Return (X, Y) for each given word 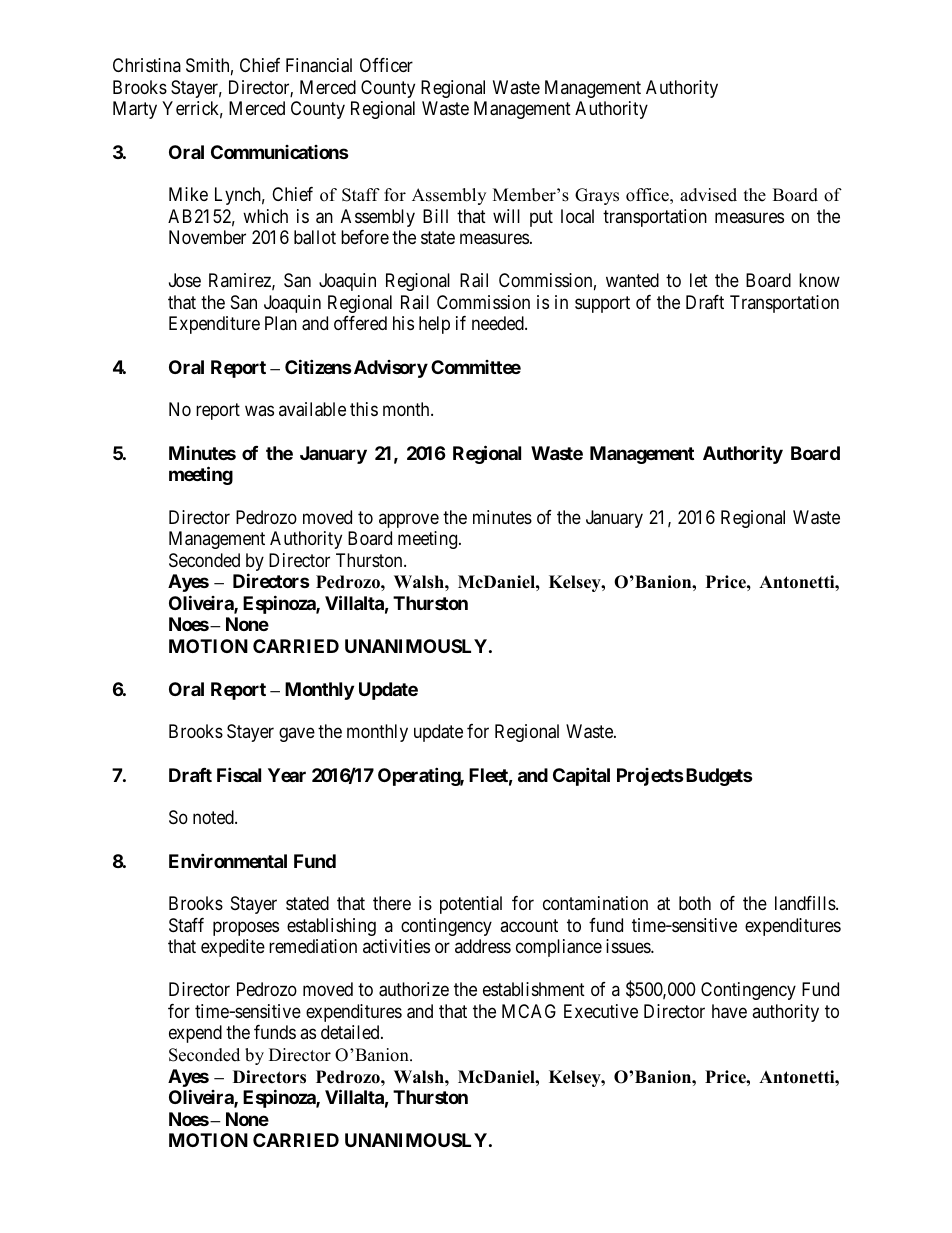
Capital (581, 776)
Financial (319, 65)
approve (409, 520)
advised (708, 195)
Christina (147, 65)
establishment (534, 989)
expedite (233, 948)
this (364, 409)
